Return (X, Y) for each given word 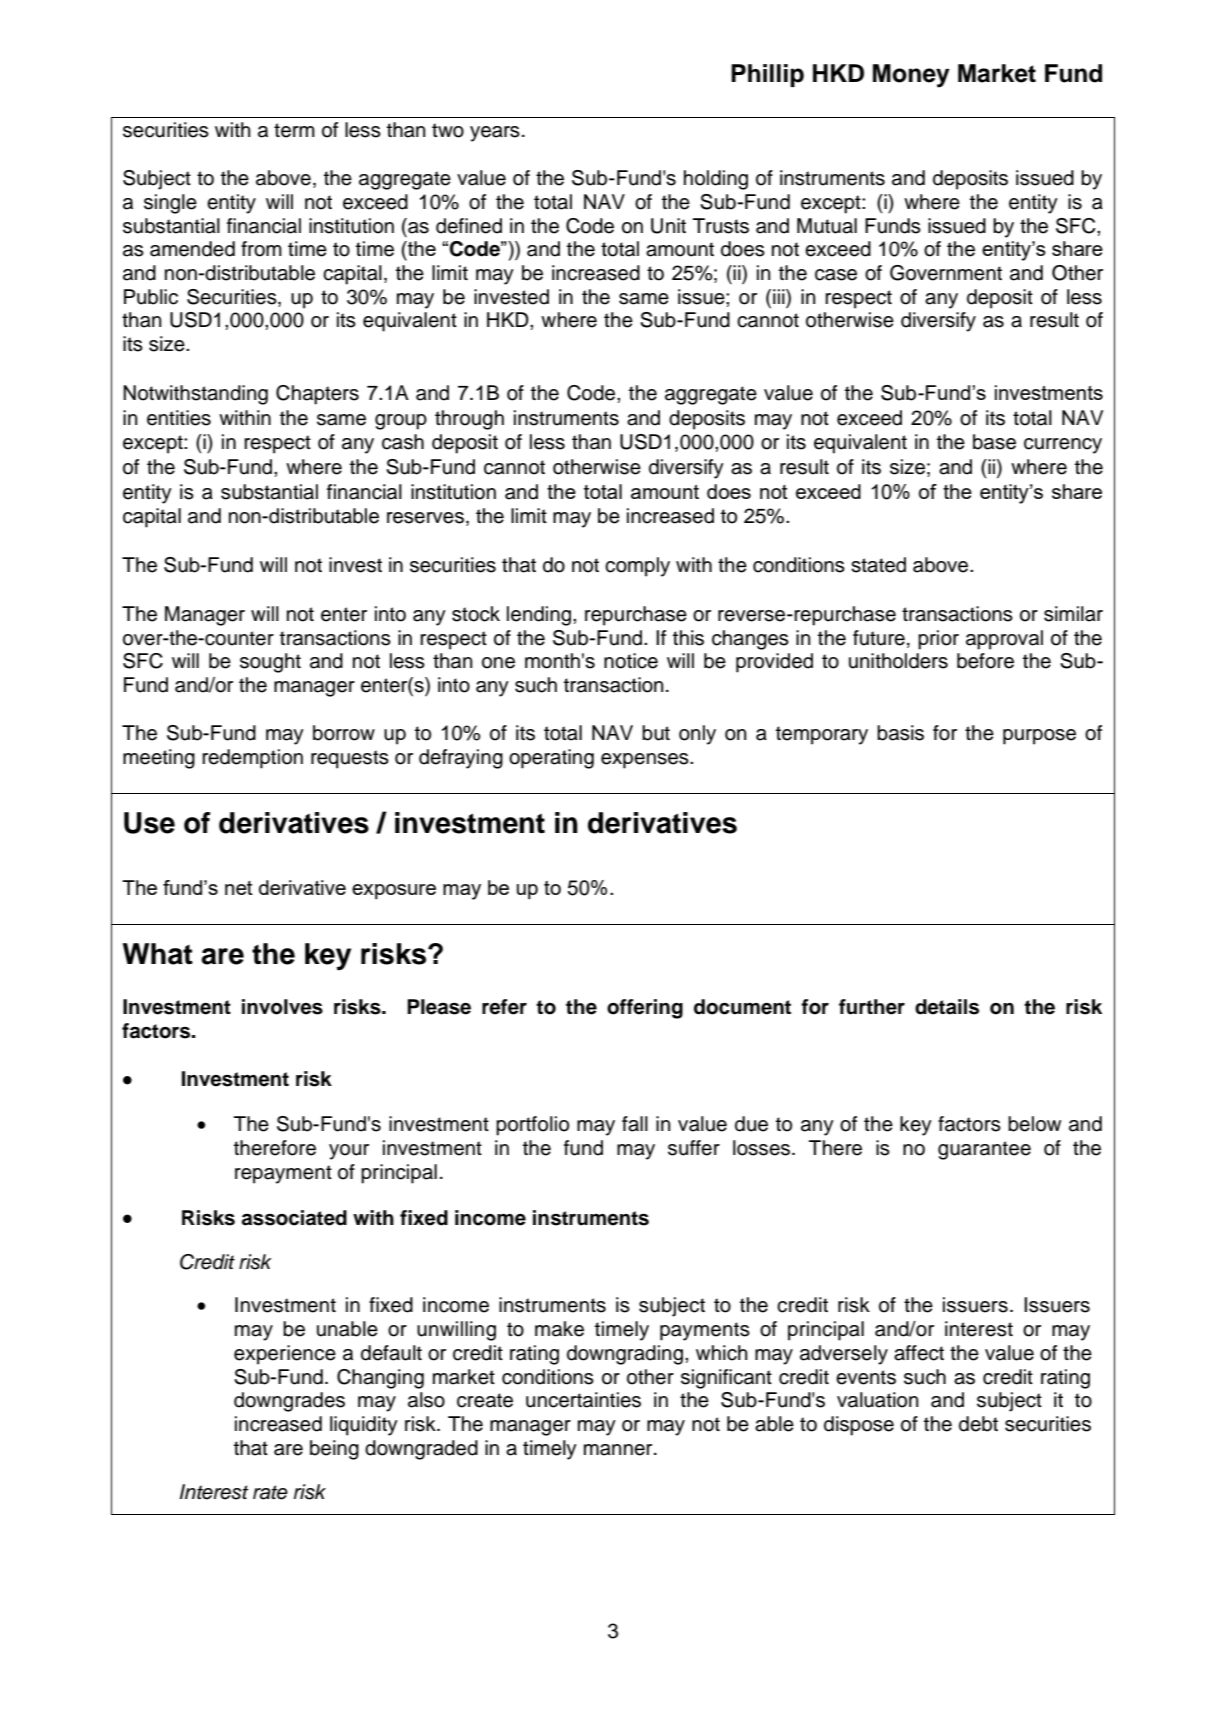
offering (645, 1009)
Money (911, 76)
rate (270, 1492)
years (495, 134)
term (294, 130)
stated (878, 565)
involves (282, 1007)
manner (619, 1450)
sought (270, 663)
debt (978, 1424)
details (947, 1007)
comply (637, 567)
